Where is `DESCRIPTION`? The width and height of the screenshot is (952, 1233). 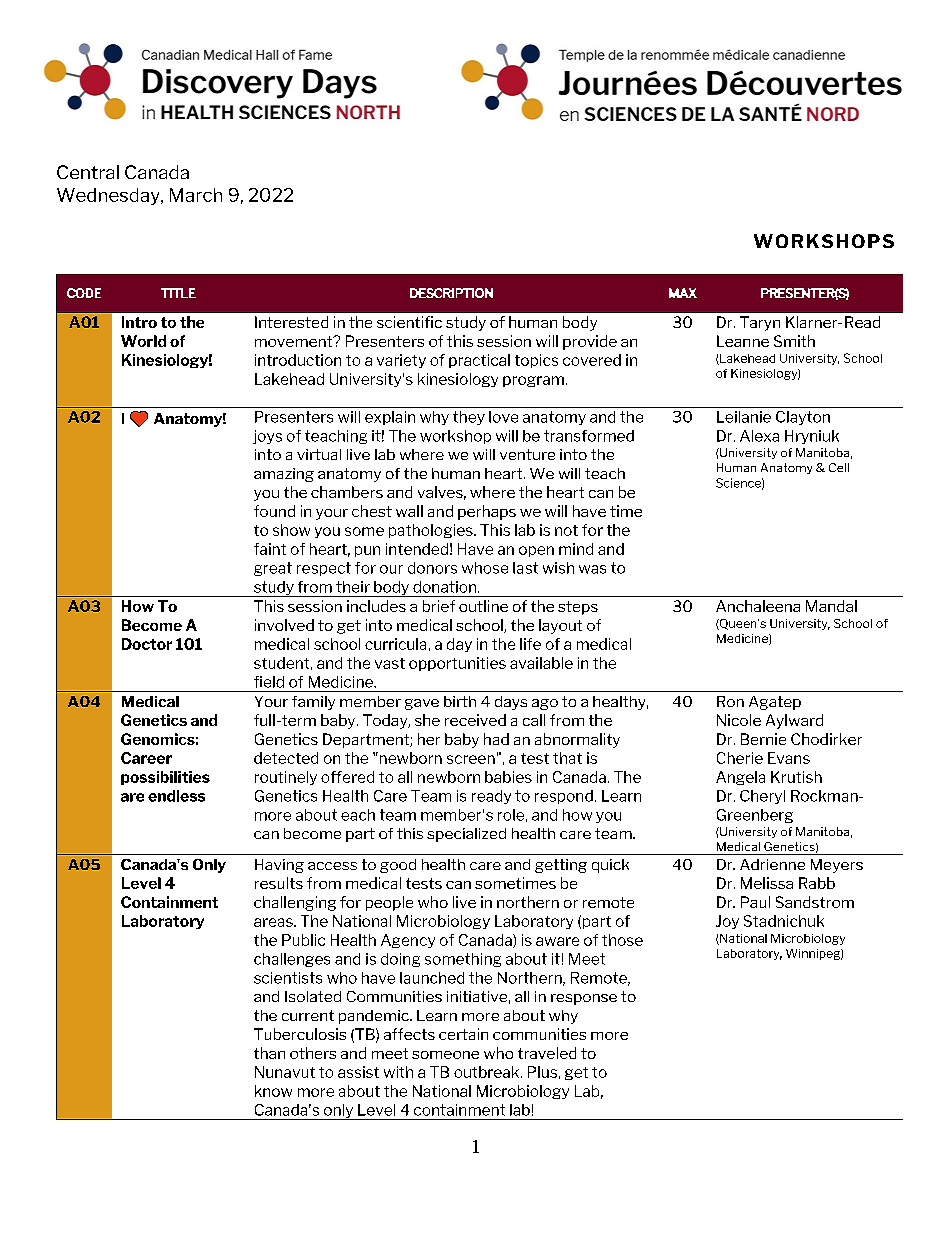
DESCRIPTION is located at coordinates (451, 293).
